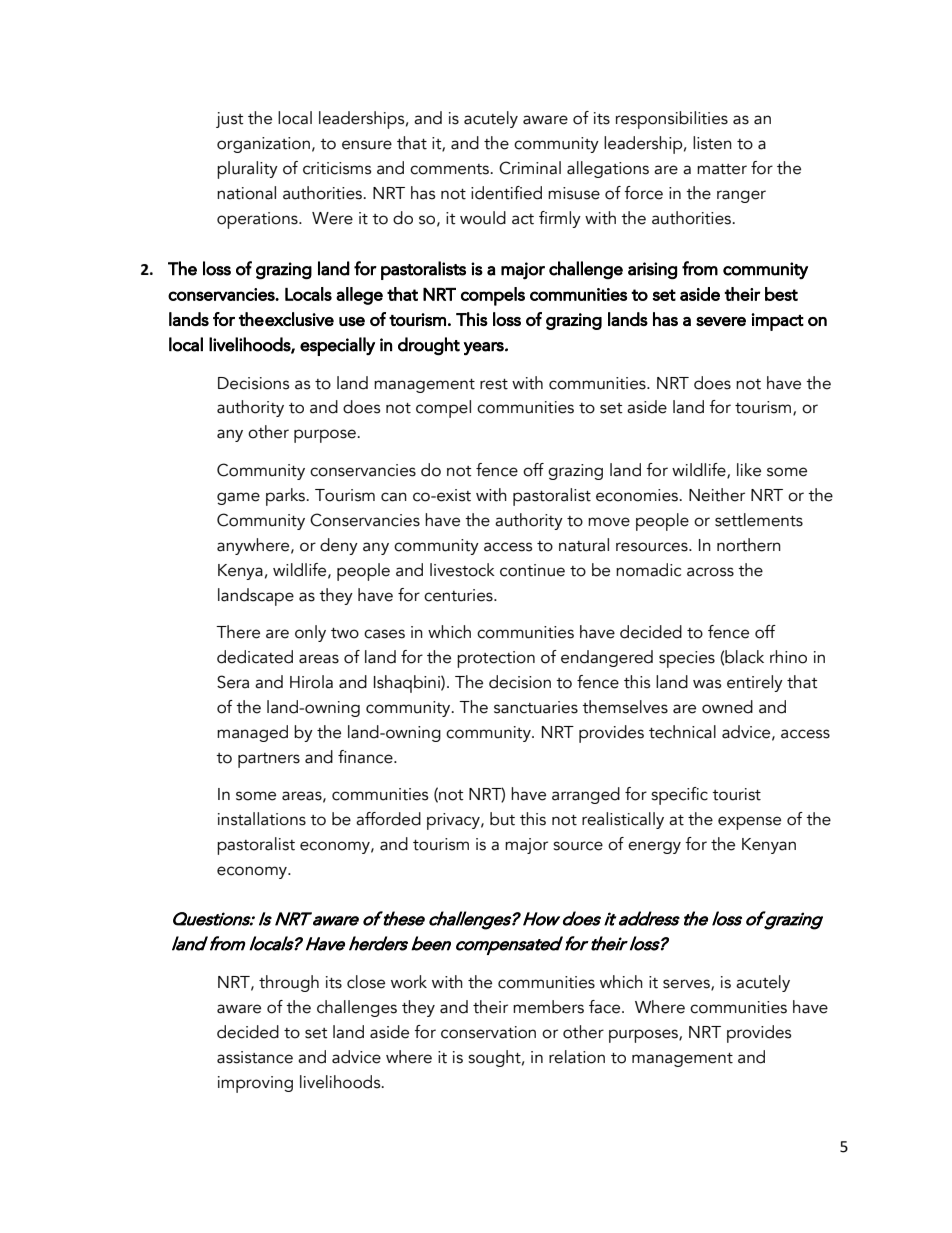 This document has width=952, height=1233. What do you see at coordinates (682, 732) in the document?
I see `technical` at bounding box center [682, 732].
